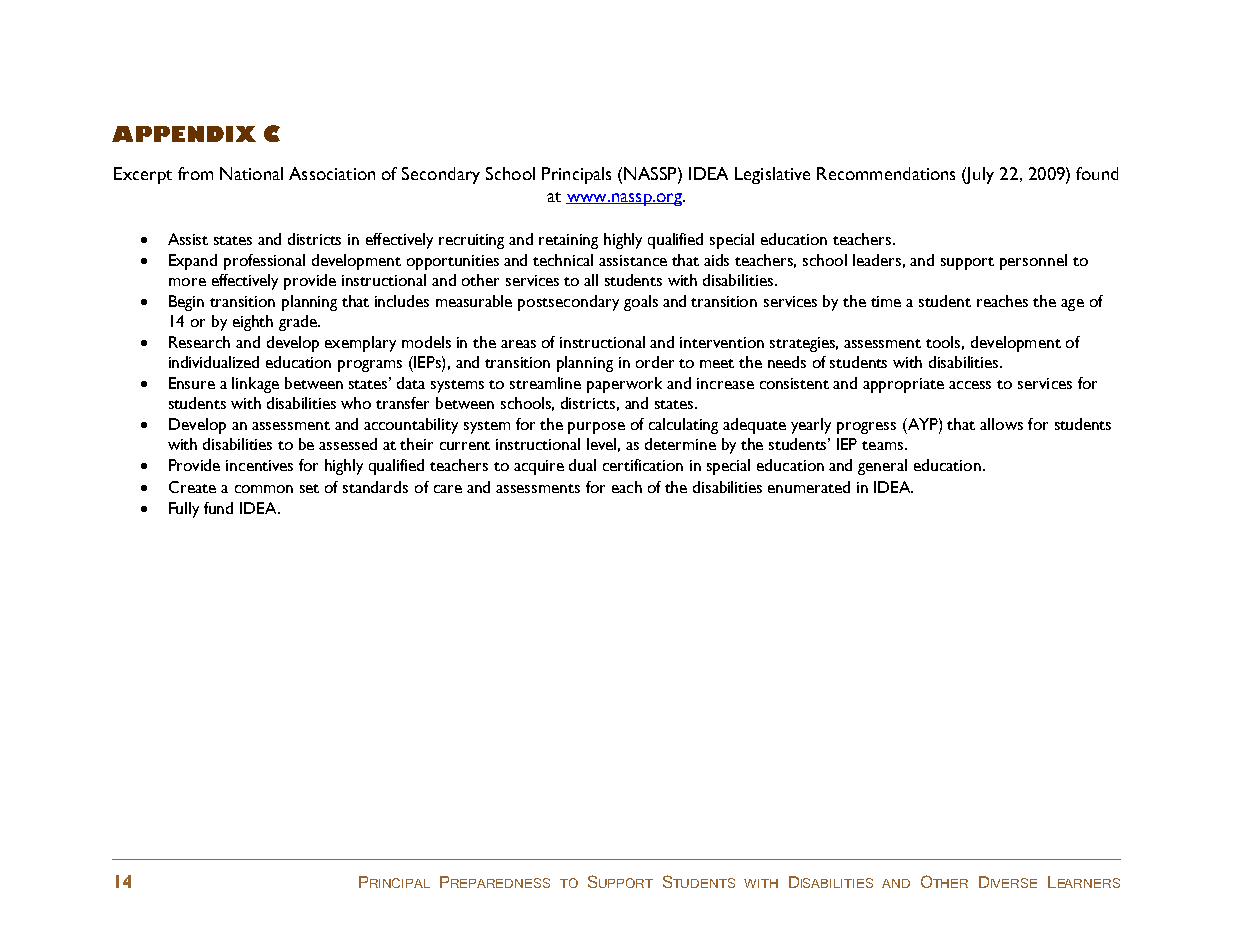  What do you see at coordinates (641, 303) in the page?
I see `goals` at bounding box center [641, 303].
